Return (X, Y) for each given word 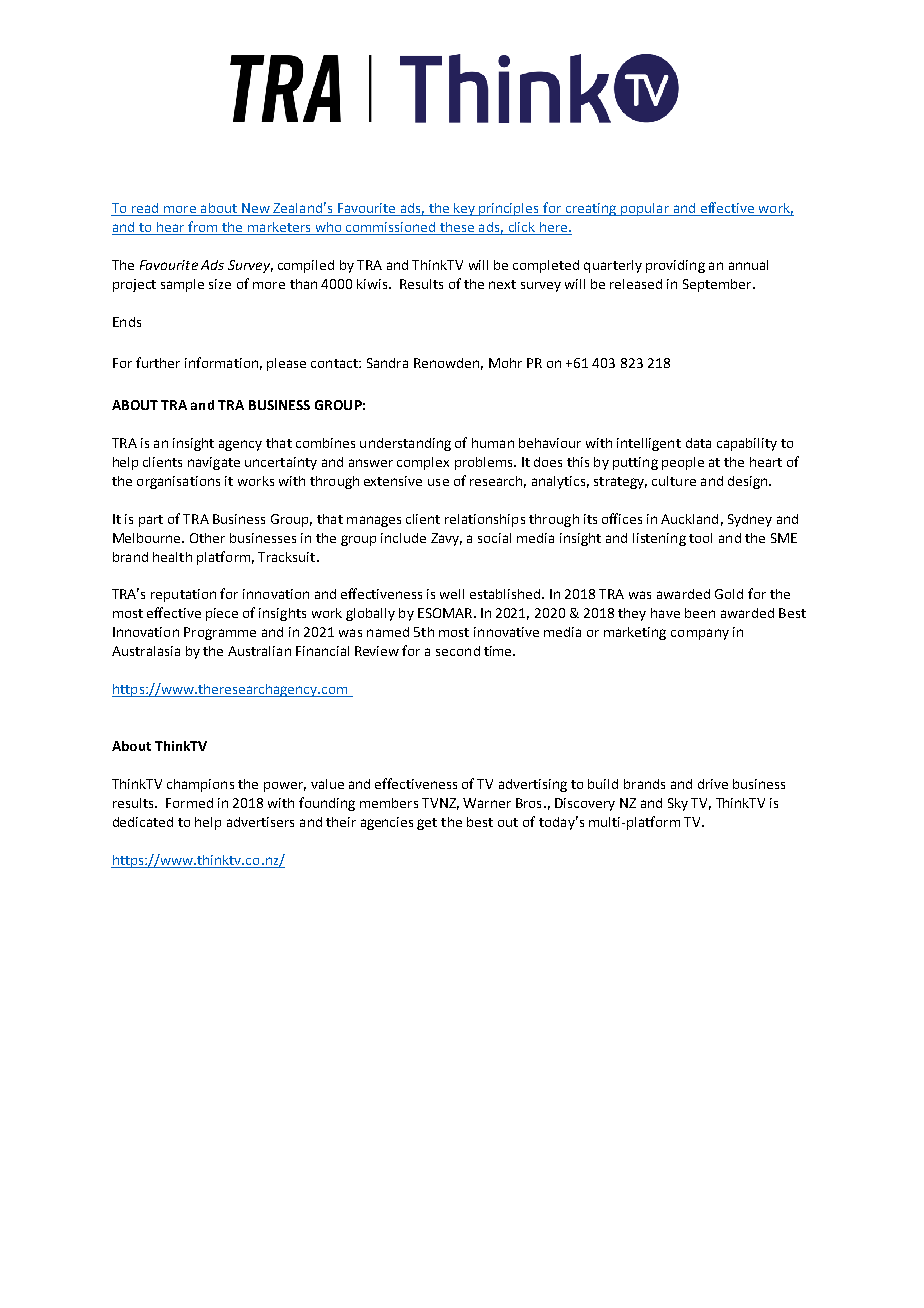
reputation (183, 595)
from (203, 228)
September (718, 285)
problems (485, 463)
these (457, 228)
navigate (214, 463)
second (458, 651)
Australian (259, 651)
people (683, 463)
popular (645, 209)
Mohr (505, 363)
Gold (729, 594)
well (452, 594)
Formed (189, 803)
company (700, 634)
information (221, 362)
